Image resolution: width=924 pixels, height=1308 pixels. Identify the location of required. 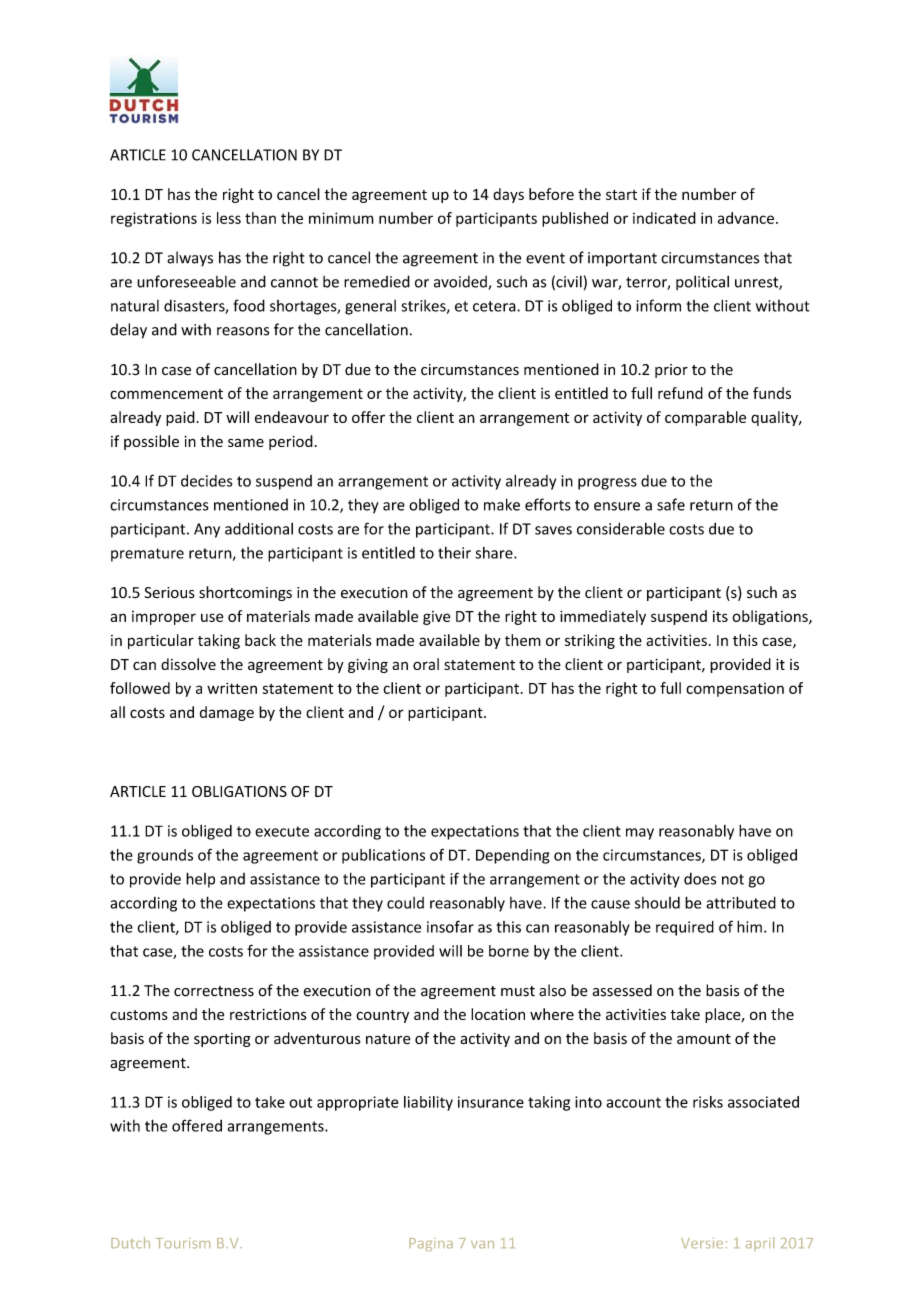
(685, 928).
